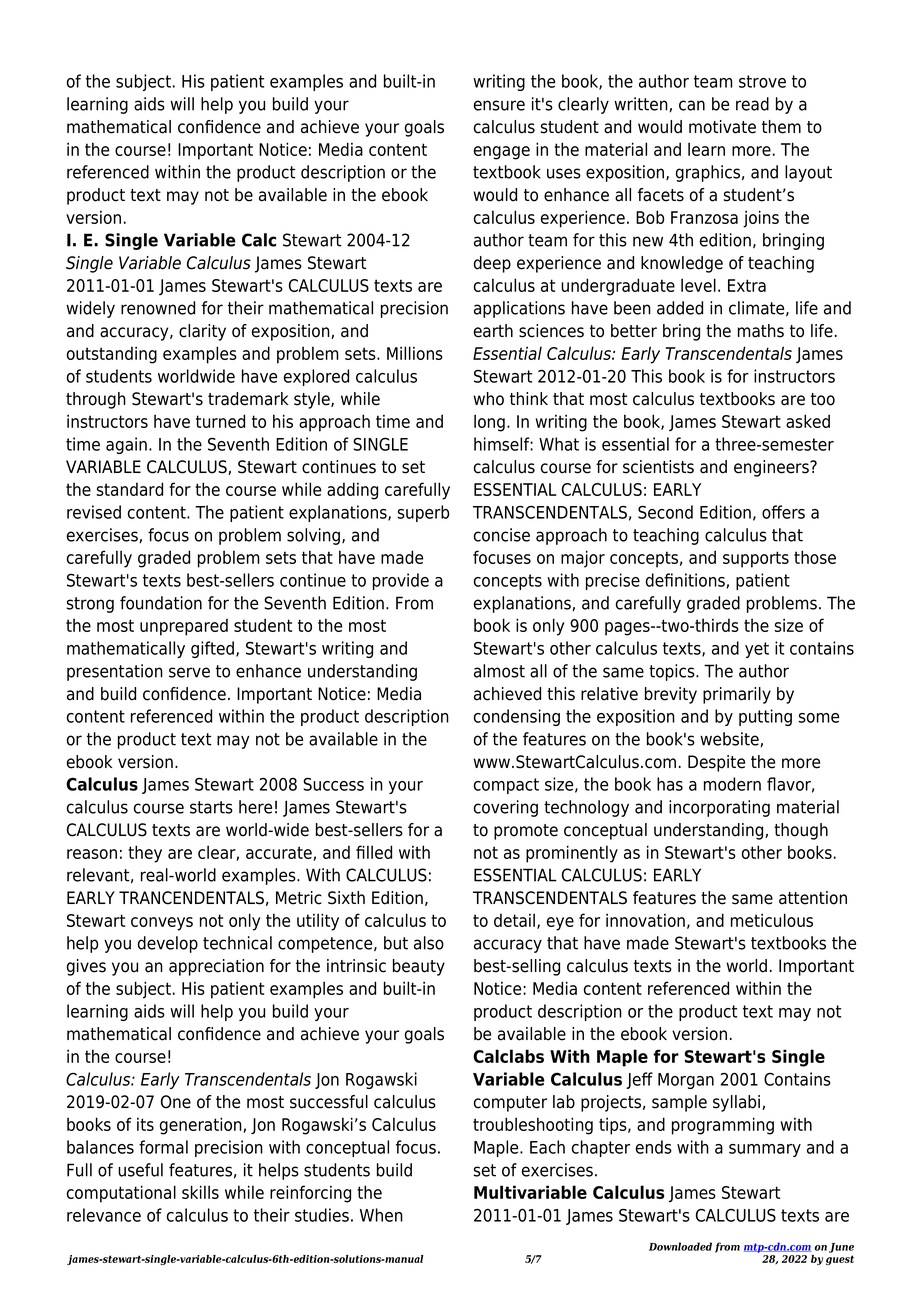 Image resolution: width=924 pixels, height=1308 pixels. What do you see at coordinates (752, 104) in the screenshot?
I see `read` at bounding box center [752, 104].
